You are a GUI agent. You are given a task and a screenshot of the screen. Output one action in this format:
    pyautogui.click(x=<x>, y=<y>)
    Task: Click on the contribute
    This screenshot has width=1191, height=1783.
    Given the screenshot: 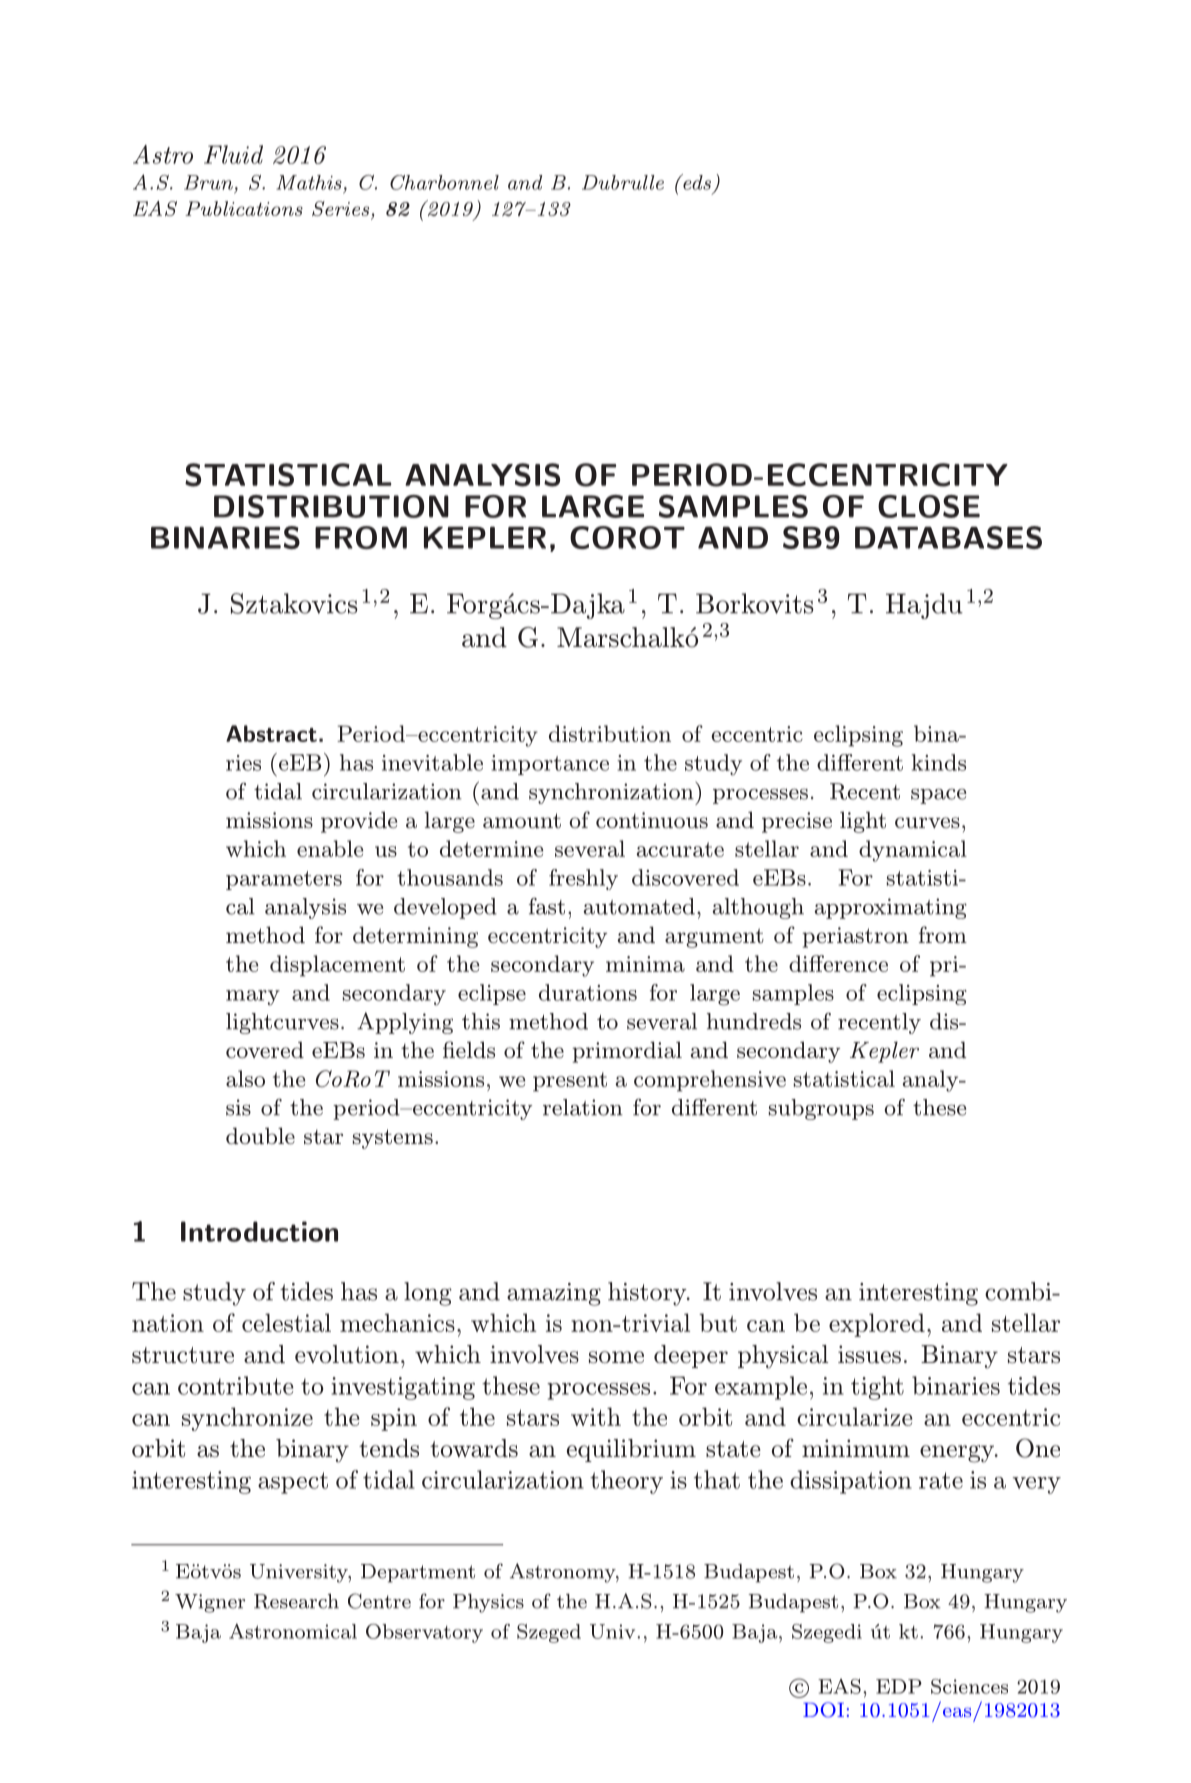 What is the action you would take?
    pyautogui.click(x=236, y=1385)
